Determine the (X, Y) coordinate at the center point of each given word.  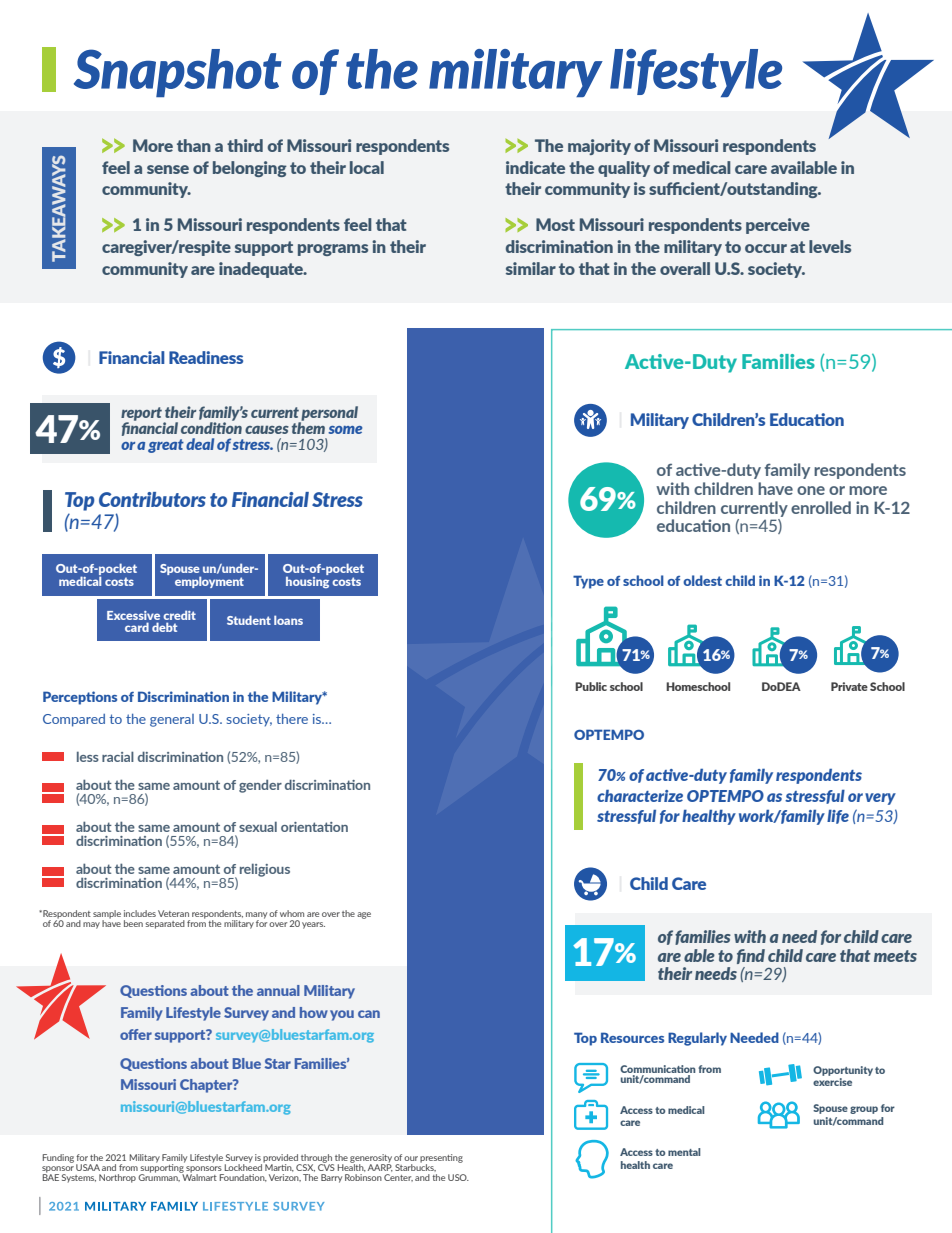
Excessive (133, 615)
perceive (778, 226)
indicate (535, 167)
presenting (441, 1159)
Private (849, 686)
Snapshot (178, 73)
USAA (88, 1167)
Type (588, 582)
